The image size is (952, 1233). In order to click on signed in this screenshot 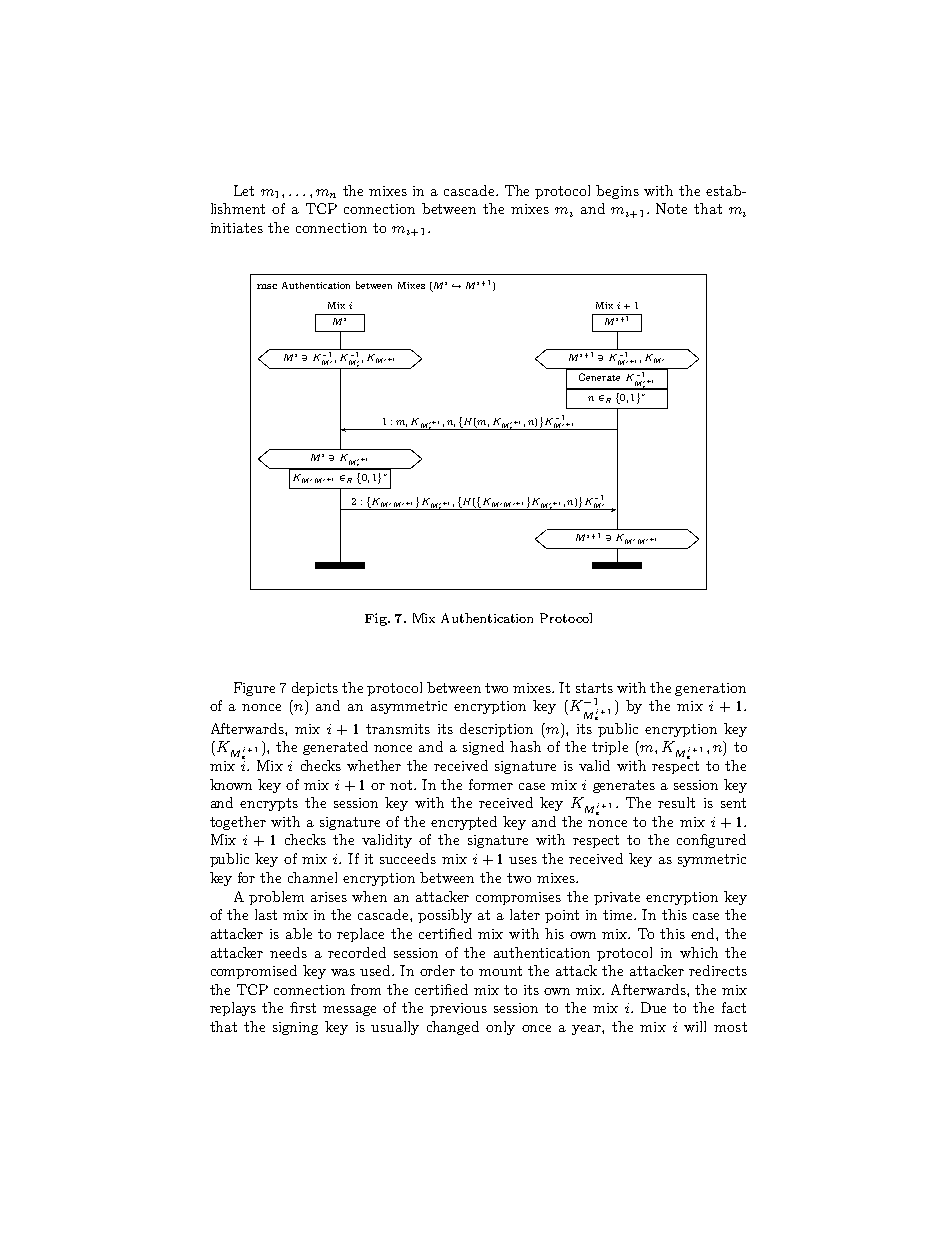, I will do `click(483, 748)`.
